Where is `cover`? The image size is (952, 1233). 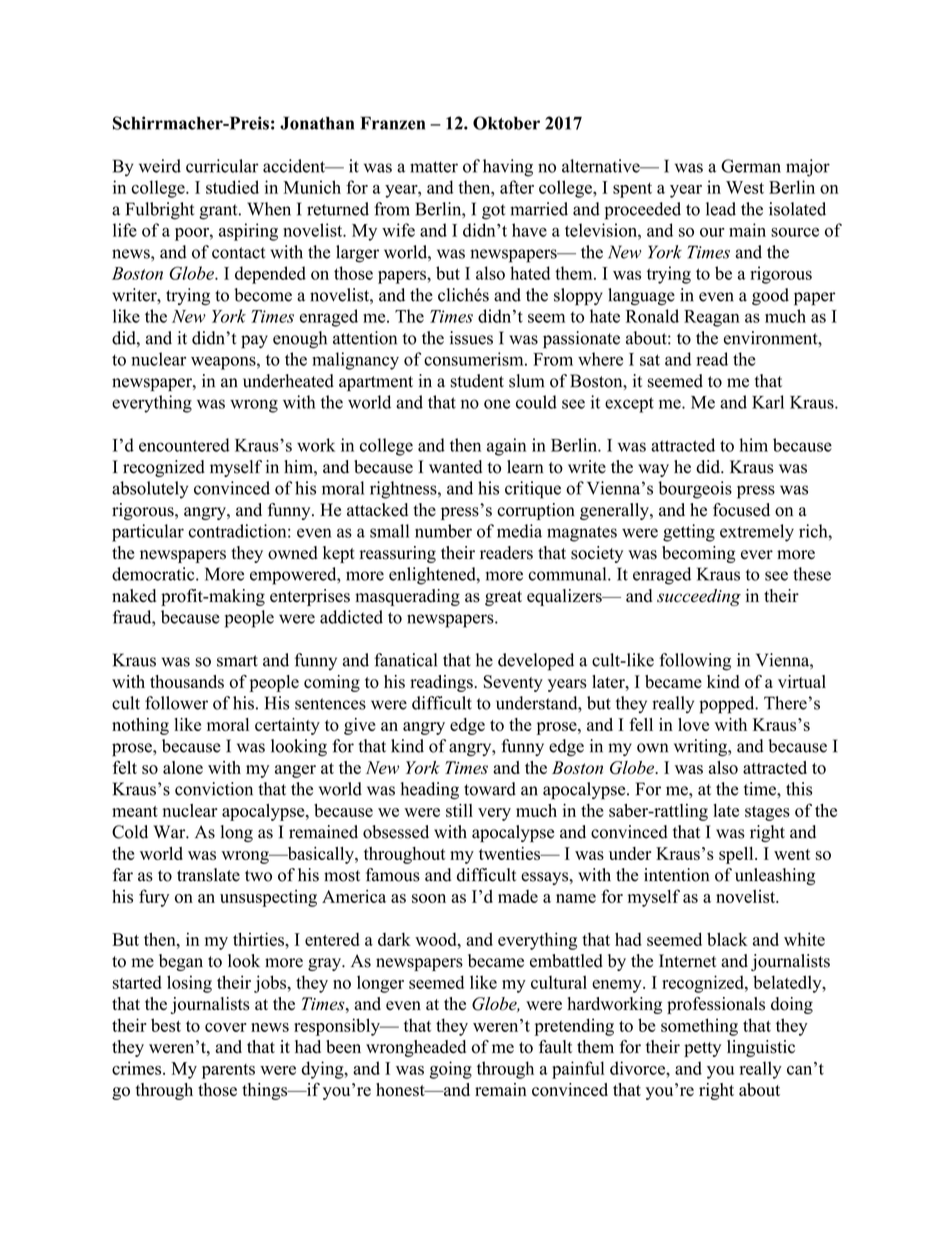 cover is located at coordinates (226, 1027).
